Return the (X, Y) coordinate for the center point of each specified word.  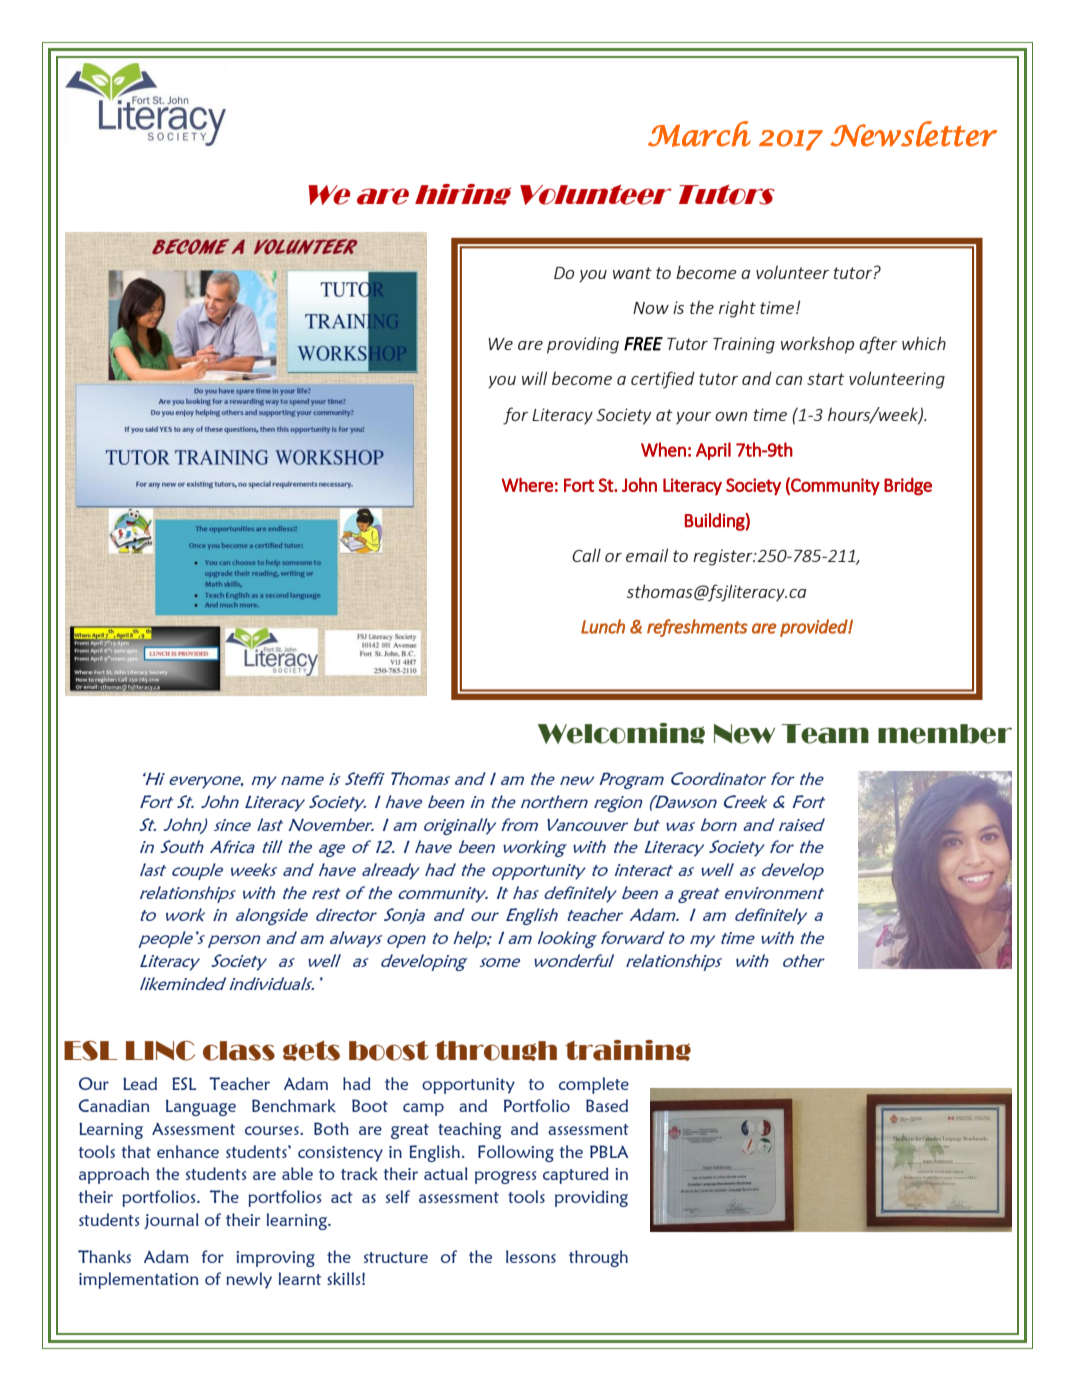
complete (594, 1085)
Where (527, 484)
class (239, 1051)
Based (607, 1105)
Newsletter (913, 134)
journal (171, 1221)
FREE (643, 344)
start (826, 379)
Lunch (603, 626)
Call (586, 555)
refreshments (697, 628)
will (534, 378)
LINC (160, 1051)
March (699, 134)
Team (825, 734)
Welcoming (621, 733)
